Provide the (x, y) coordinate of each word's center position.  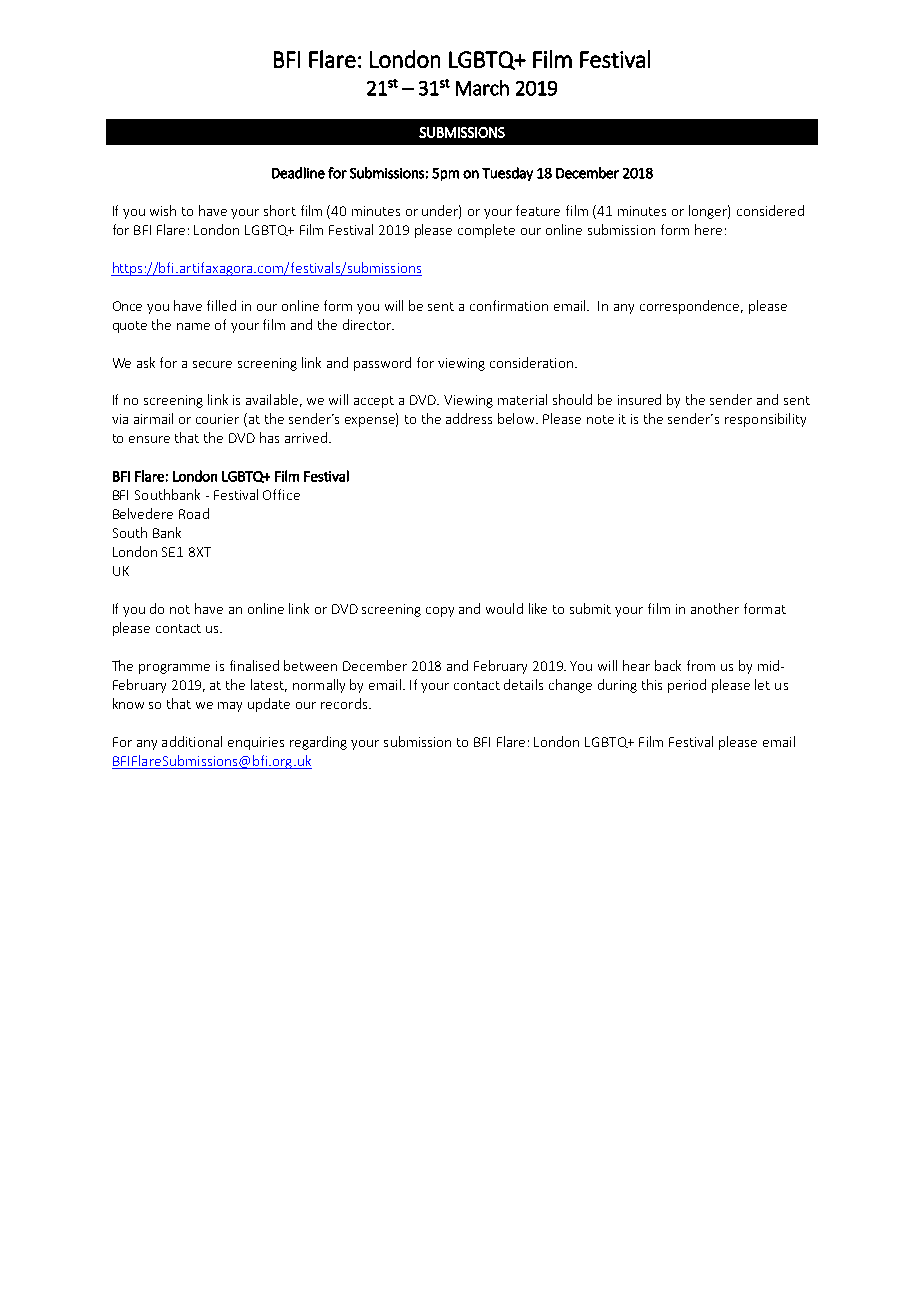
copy (440, 612)
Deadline (298, 173)
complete (486, 231)
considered (770, 210)
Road (194, 513)
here (708, 229)
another (715, 608)
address (469, 418)
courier (217, 419)
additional (192, 741)
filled (221, 305)
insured (639, 399)
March (482, 88)
